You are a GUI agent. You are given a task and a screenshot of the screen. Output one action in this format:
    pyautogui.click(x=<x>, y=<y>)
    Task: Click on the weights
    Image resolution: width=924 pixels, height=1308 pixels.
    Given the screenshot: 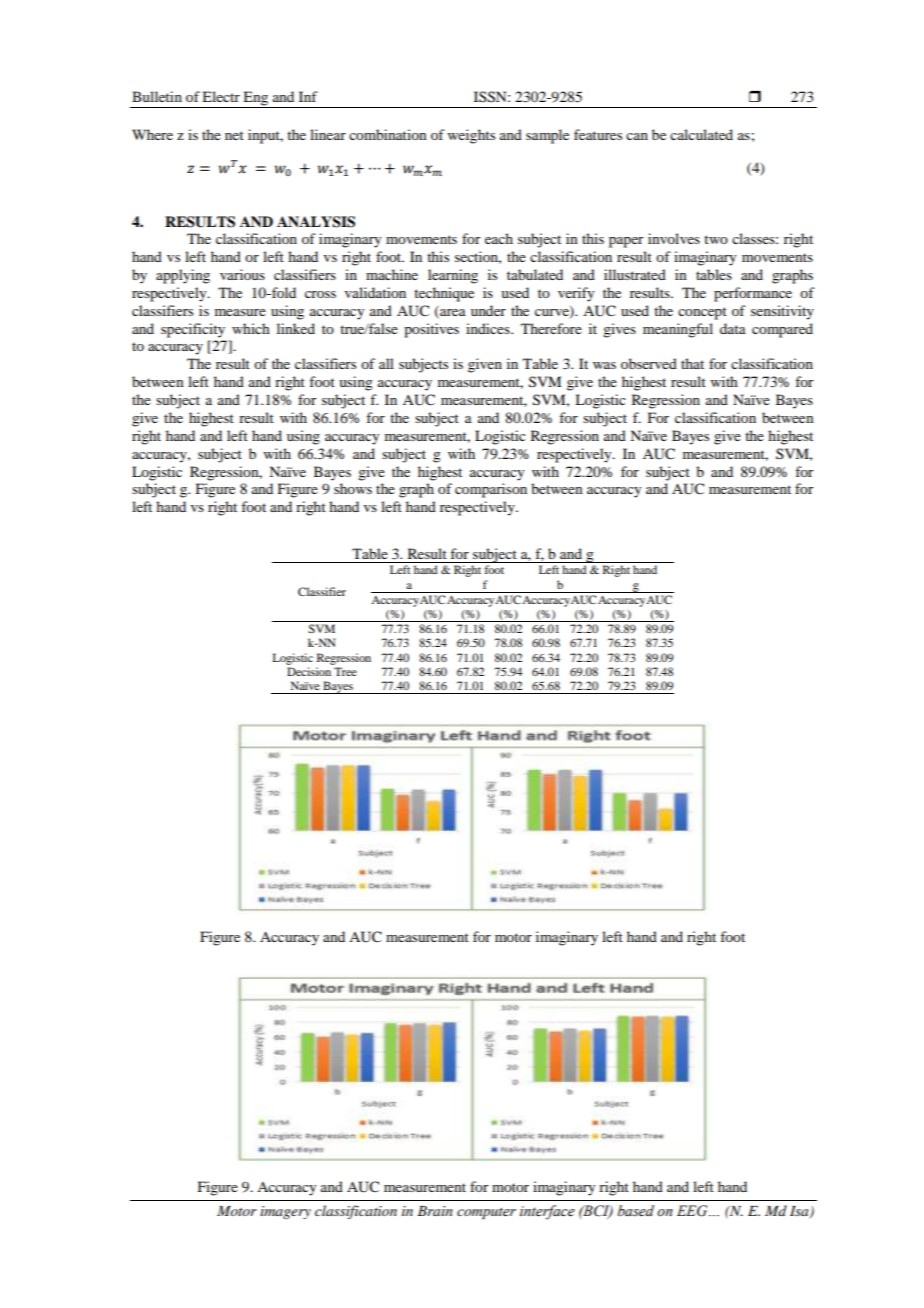 What is the action you would take?
    pyautogui.click(x=471, y=136)
